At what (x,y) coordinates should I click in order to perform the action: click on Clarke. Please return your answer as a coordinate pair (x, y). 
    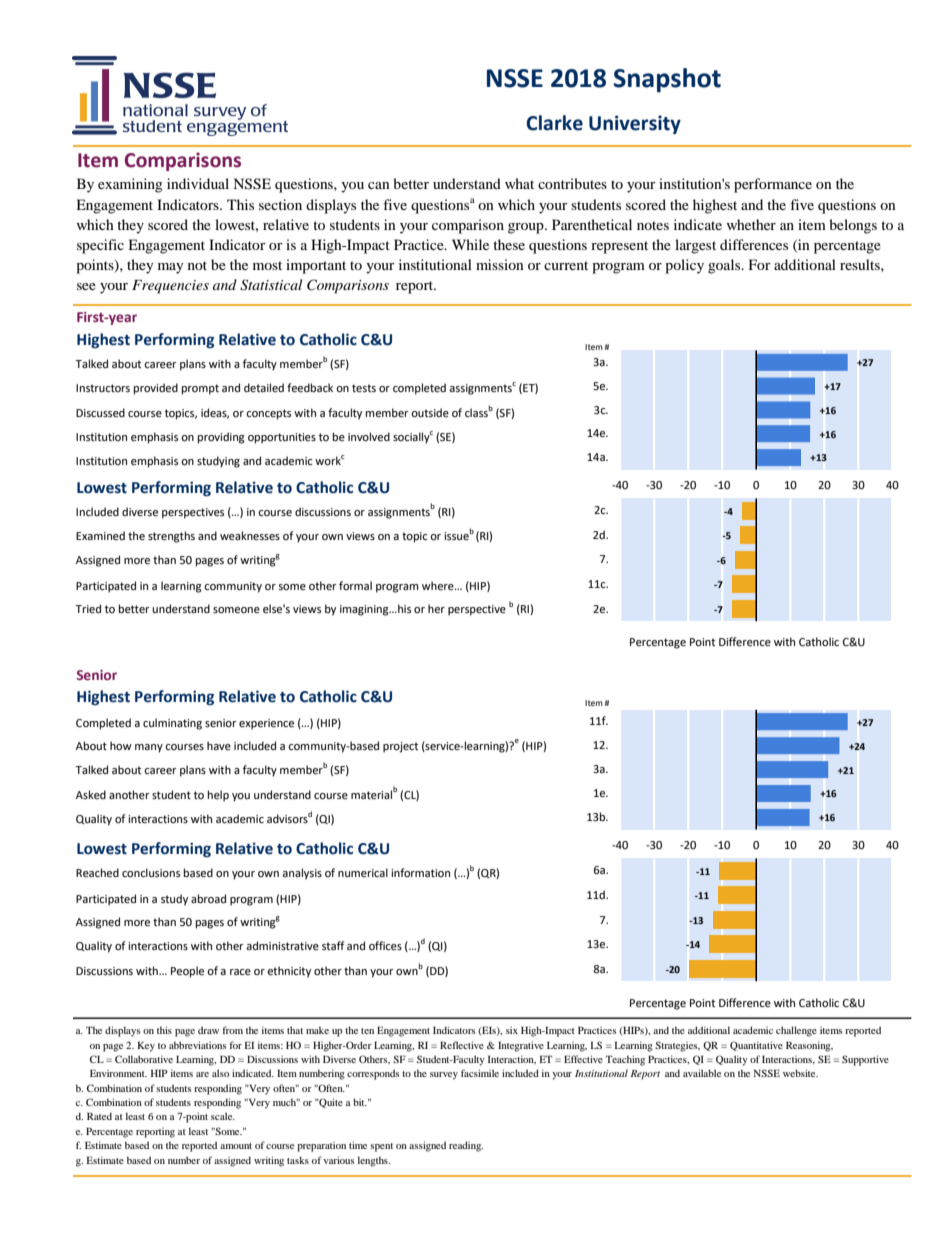
    Looking at the image, I should click on (554, 123).
